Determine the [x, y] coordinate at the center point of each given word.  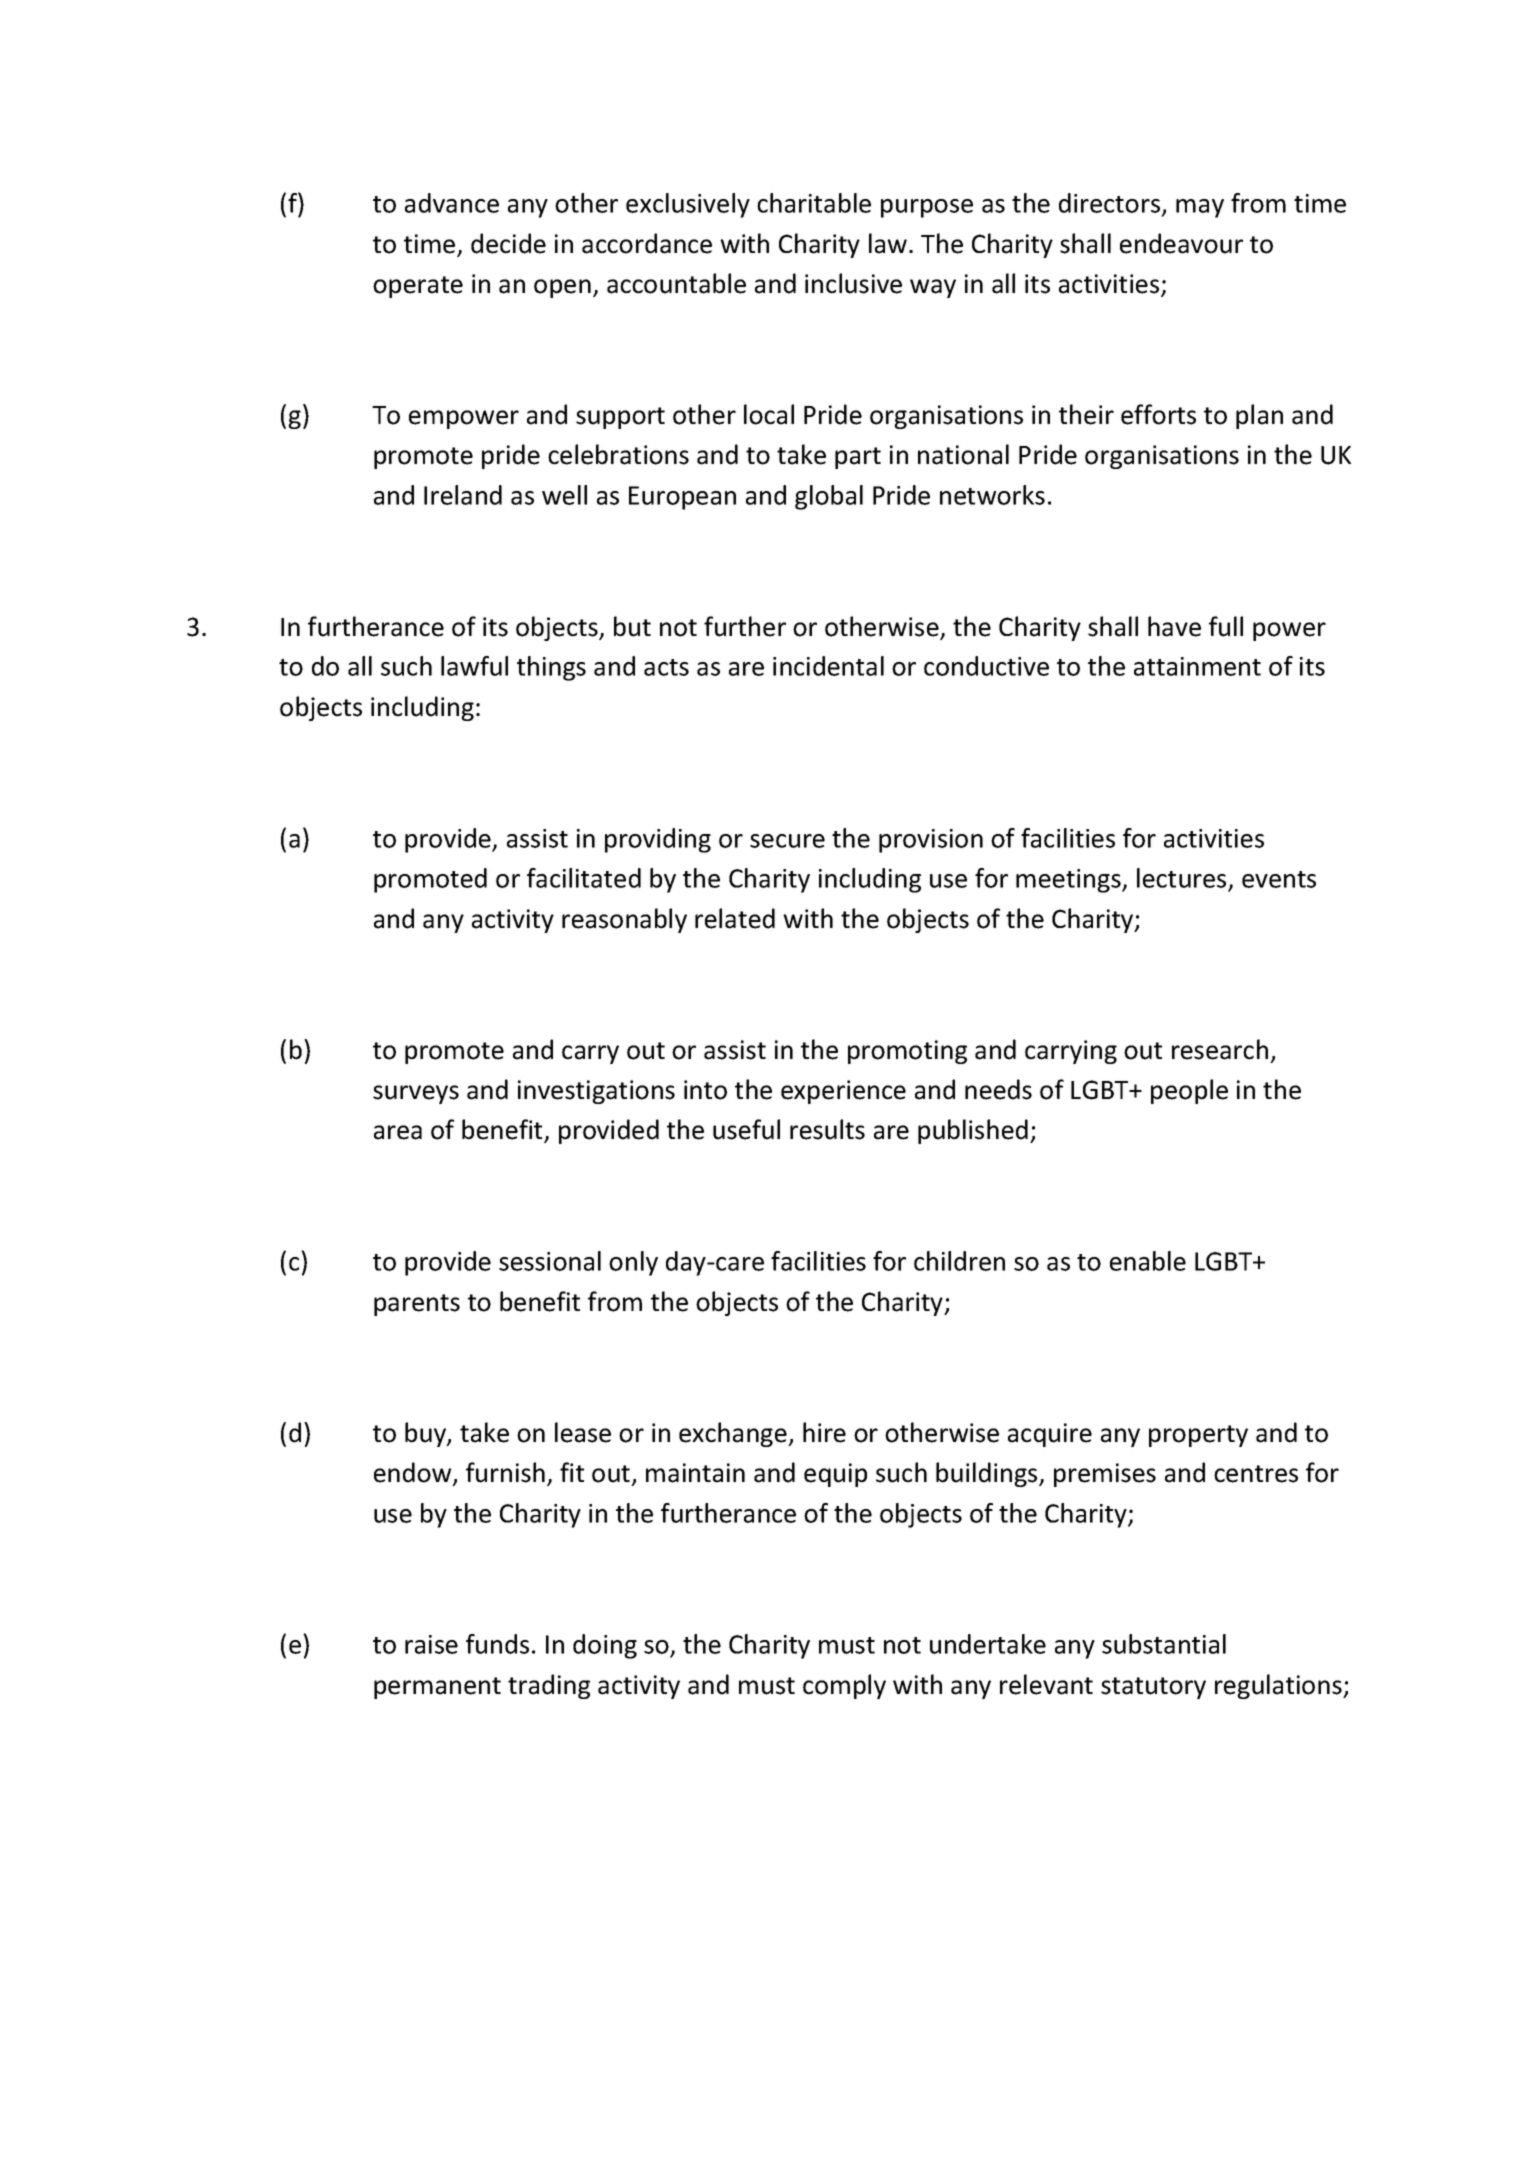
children [959, 1261]
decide [508, 243]
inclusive [853, 283]
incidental [828, 666]
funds [497, 1644]
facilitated [584, 878]
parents [417, 1305]
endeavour [1181, 243]
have [1174, 626]
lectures [1181, 878]
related [735, 918]
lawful [474, 666]
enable [1148, 1261]
